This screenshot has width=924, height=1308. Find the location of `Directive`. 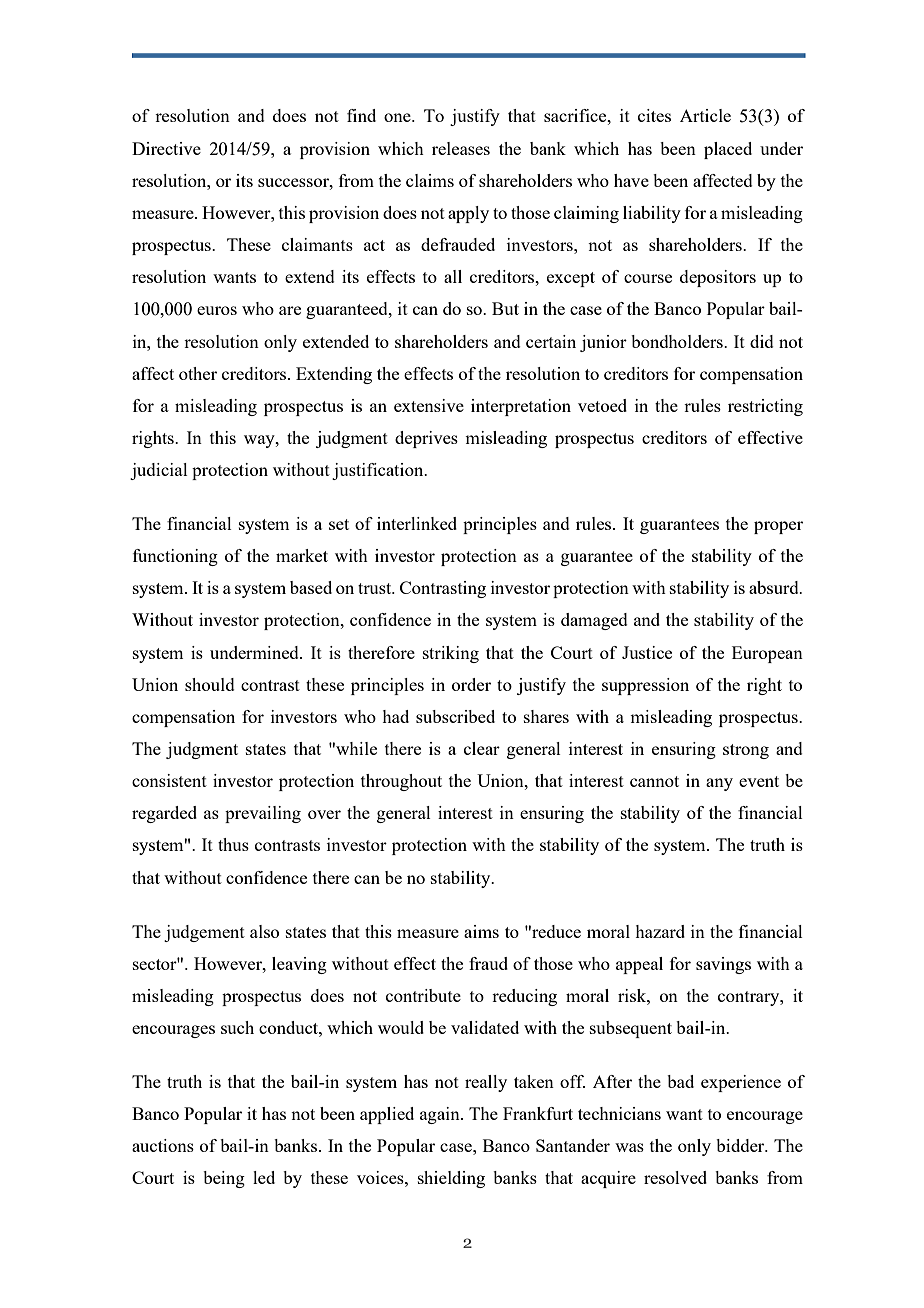

Directive is located at coordinates (166, 148).
